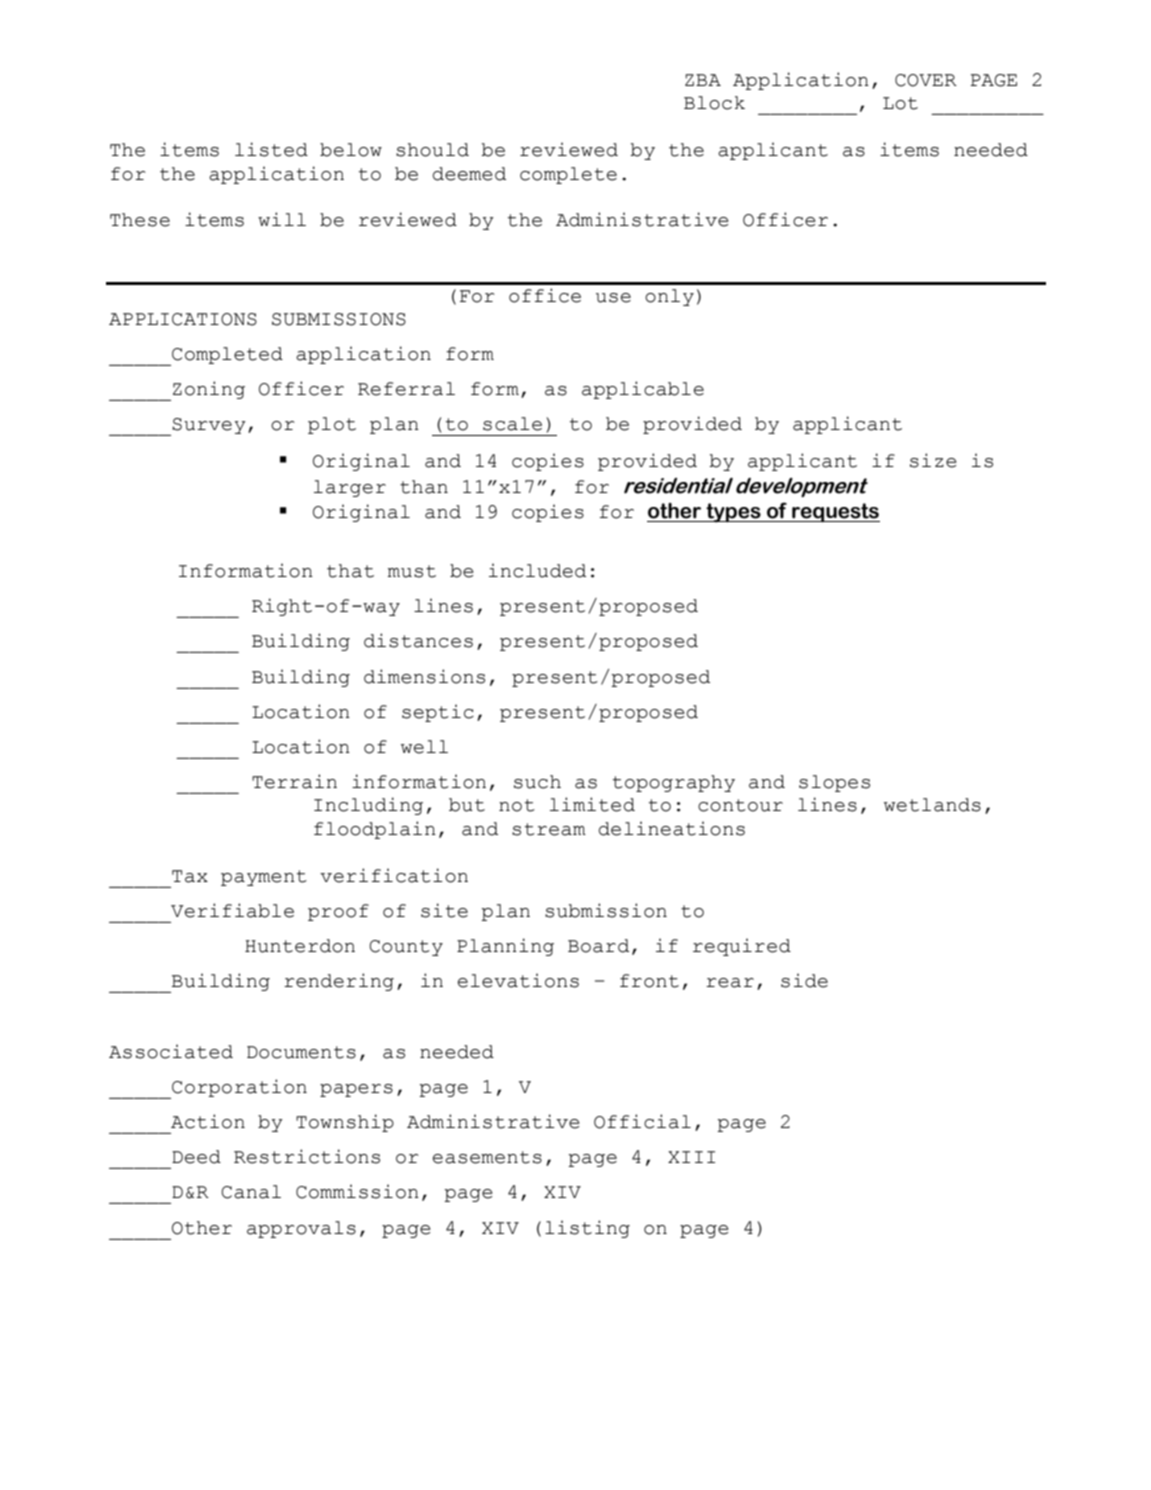 The height and width of the image is (1490, 1151). Describe the element at coordinates (350, 571) in the image. I see `that` at that location.
